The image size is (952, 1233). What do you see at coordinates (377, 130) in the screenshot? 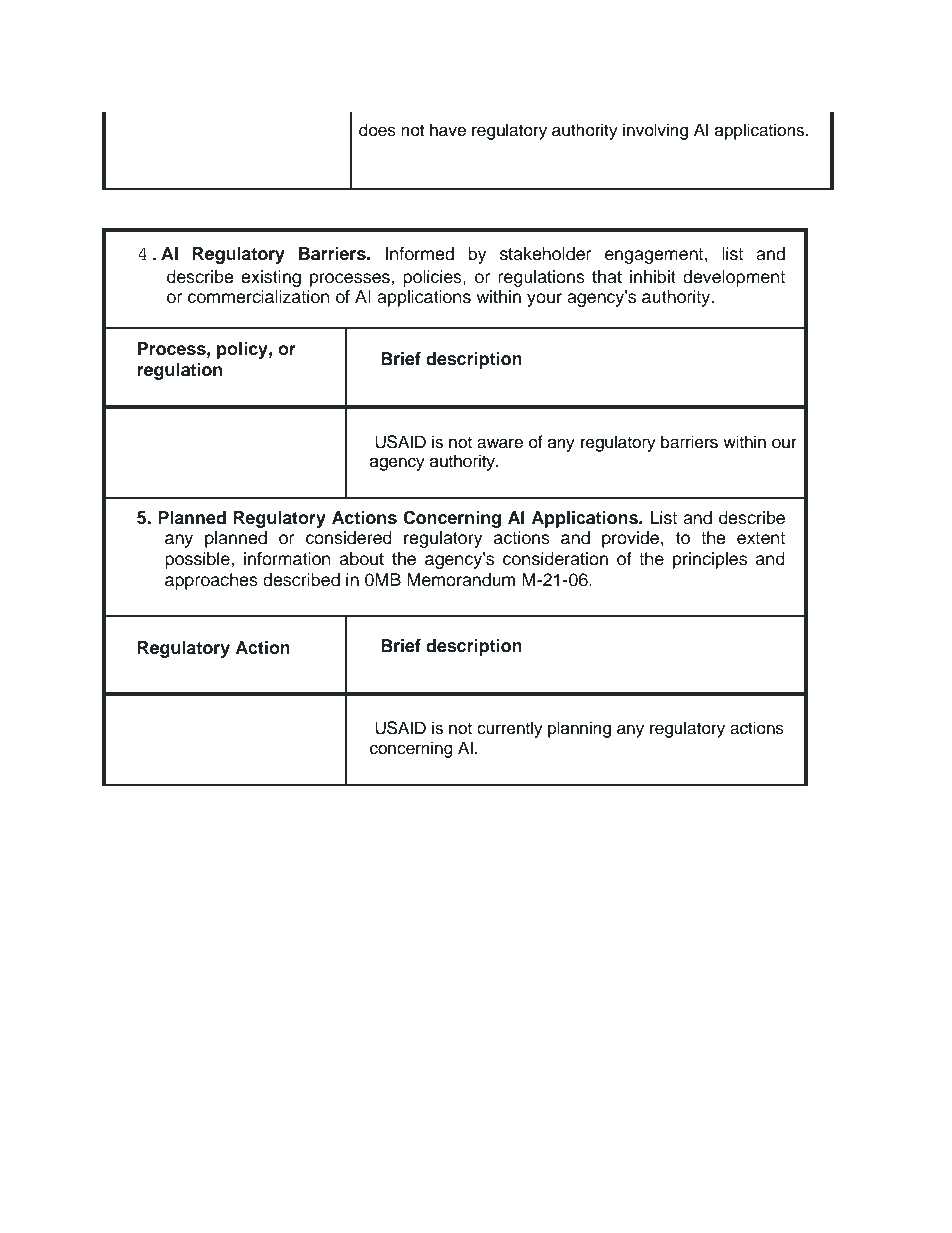
I see `does` at bounding box center [377, 130].
